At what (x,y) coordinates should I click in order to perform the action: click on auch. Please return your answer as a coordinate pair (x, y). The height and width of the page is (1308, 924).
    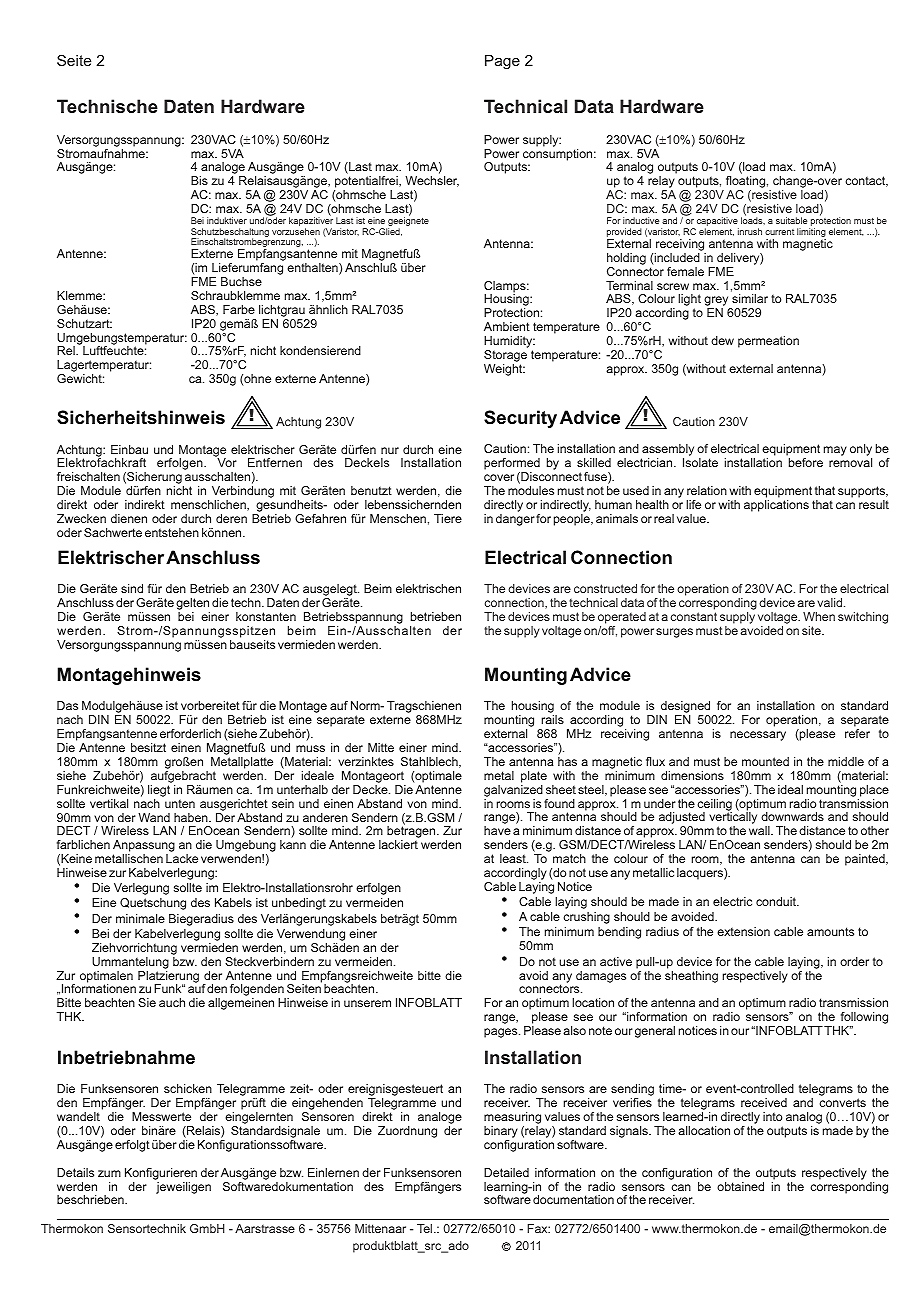
    Looking at the image, I should click on (172, 1002).
